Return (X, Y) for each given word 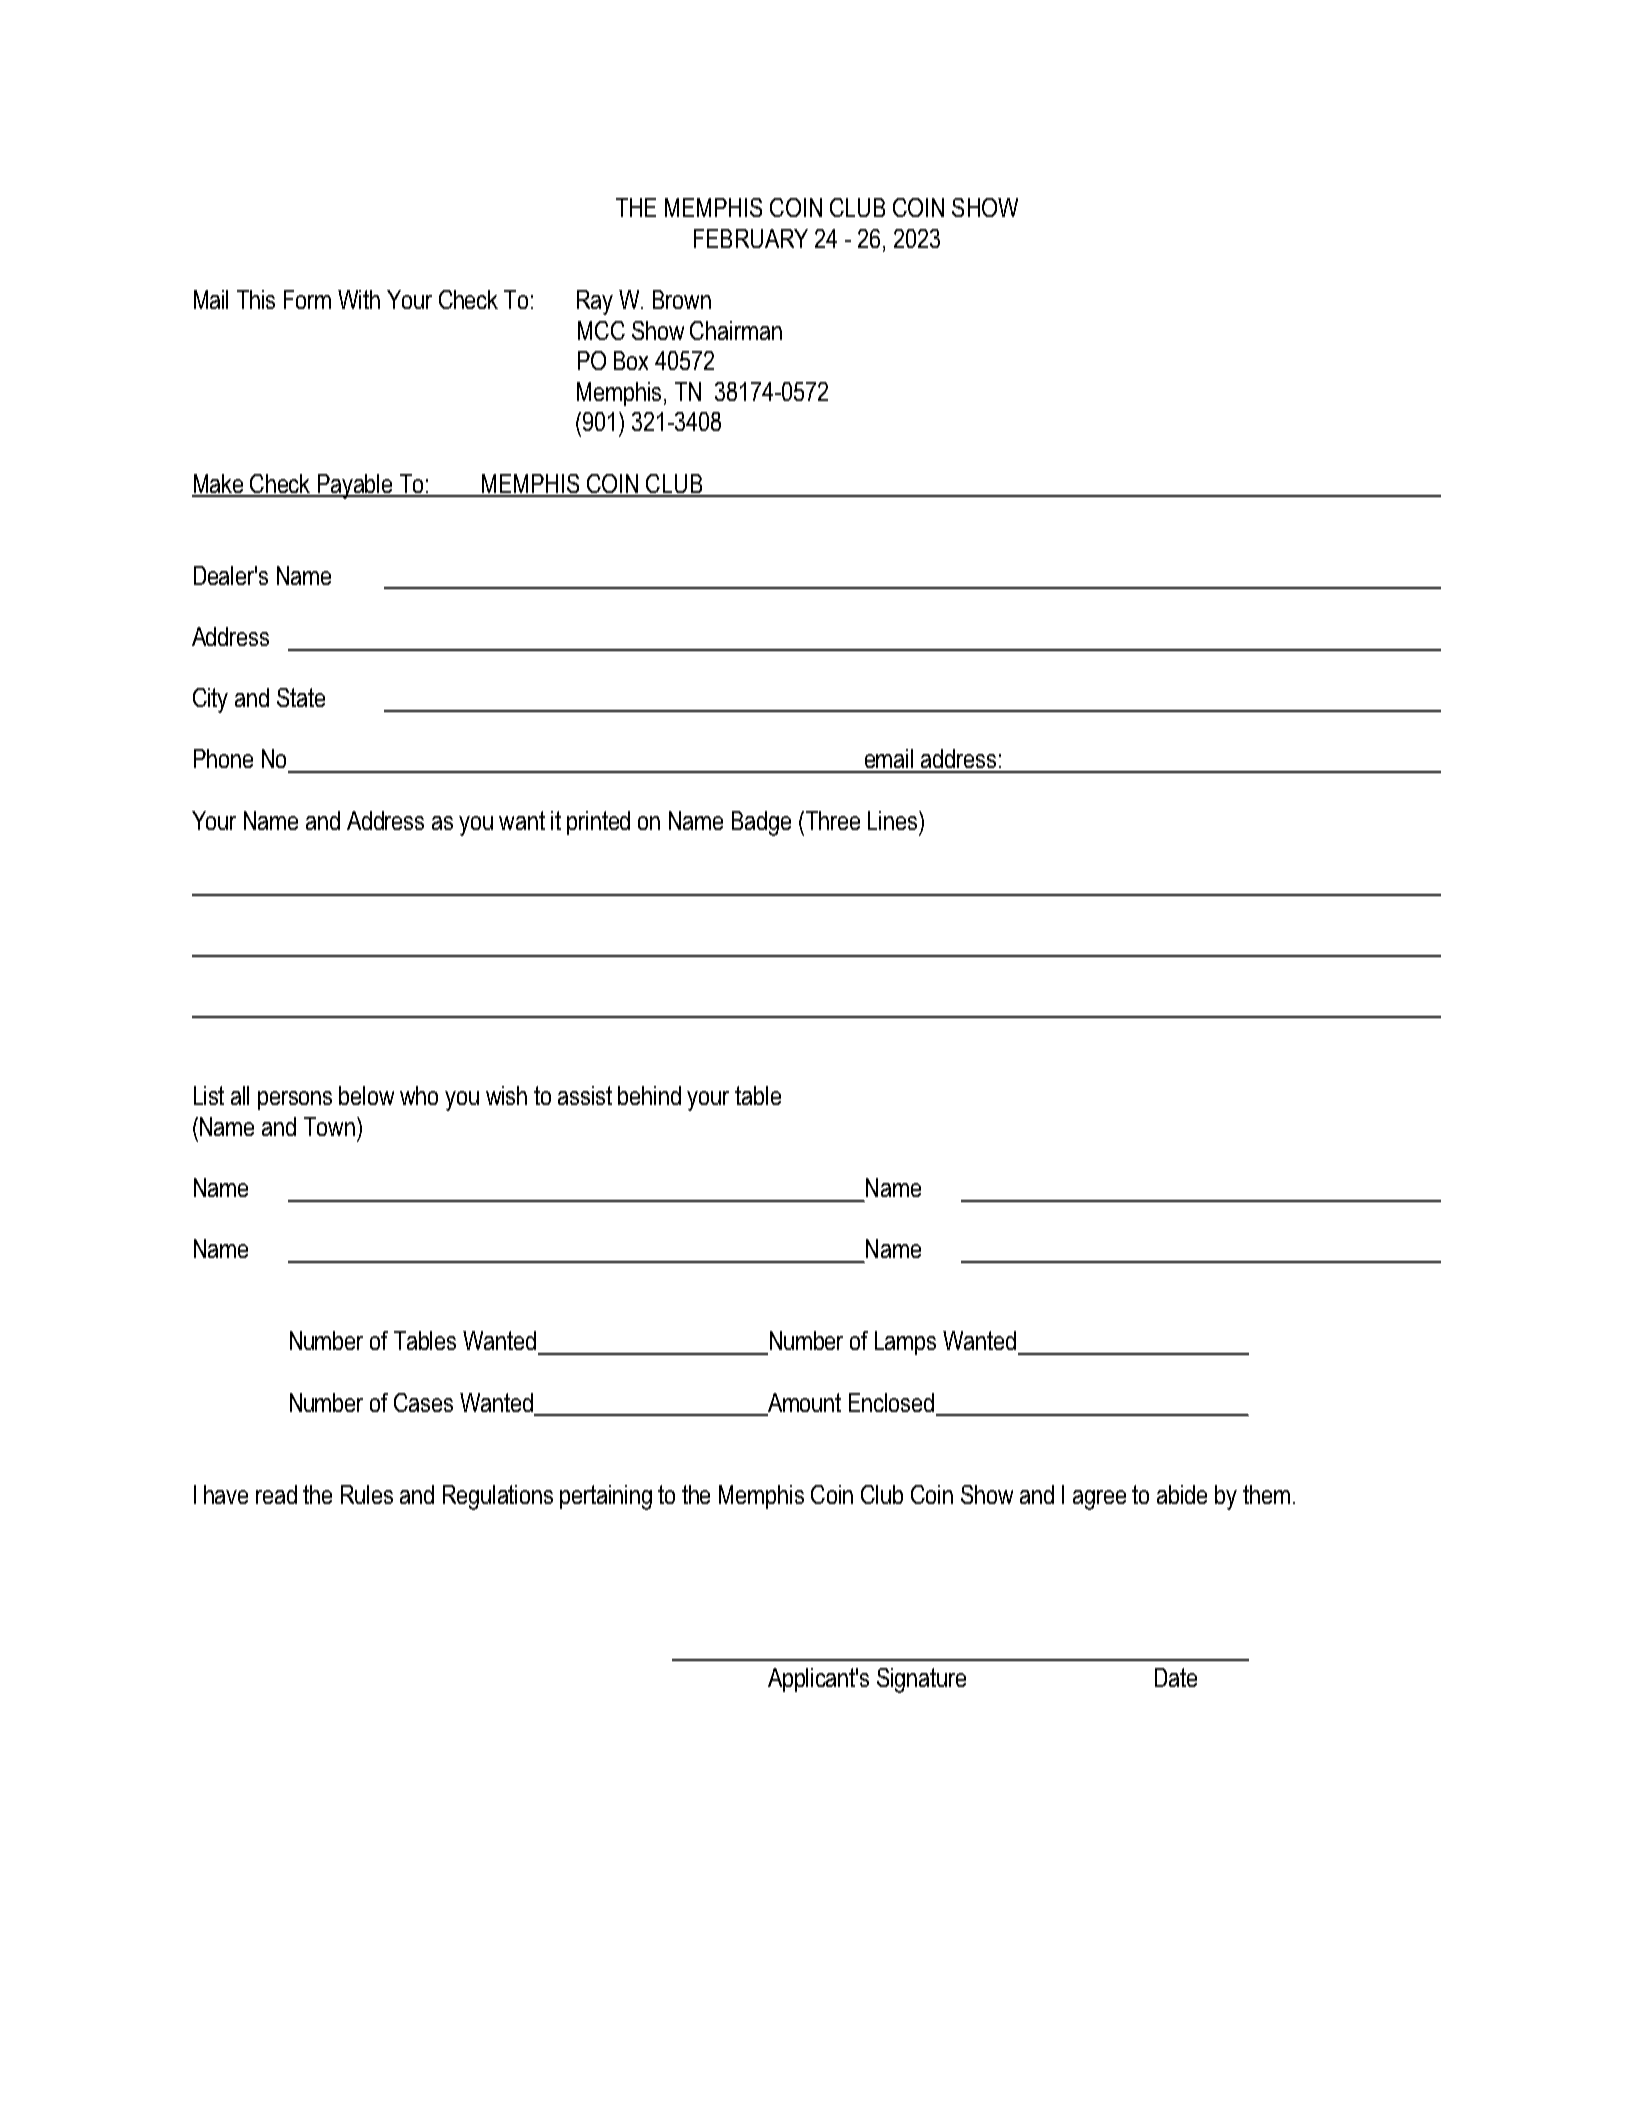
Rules (367, 1494)
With (359, 299)
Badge (761, 823)
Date (1176, 1677)
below (366, 1095)
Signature (921, 1680)
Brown (682, 299)
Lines (894, 820)
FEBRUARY (751, 238)
